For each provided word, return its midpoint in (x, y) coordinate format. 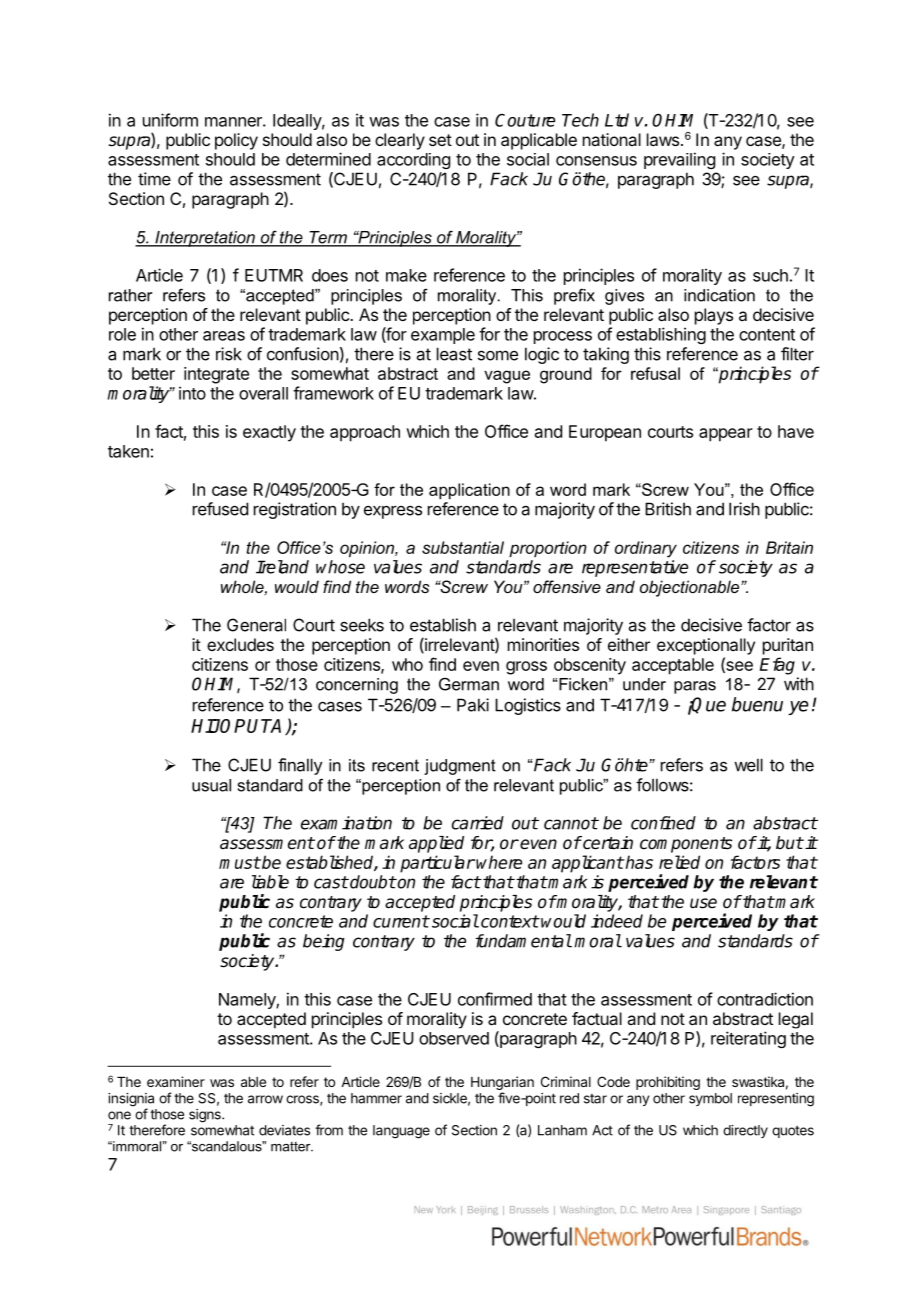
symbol (710, 1099)
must (240, 862)
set (440, 140)
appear (726, 435)
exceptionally (706, 646)
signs (206, 1116)
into (192, 393)
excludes (240, 644)
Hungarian (502, 1084)
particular (437, 864)
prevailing (679, 160)
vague (507, 377)
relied (679, 862)
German (469, 684)
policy (236, 141)
